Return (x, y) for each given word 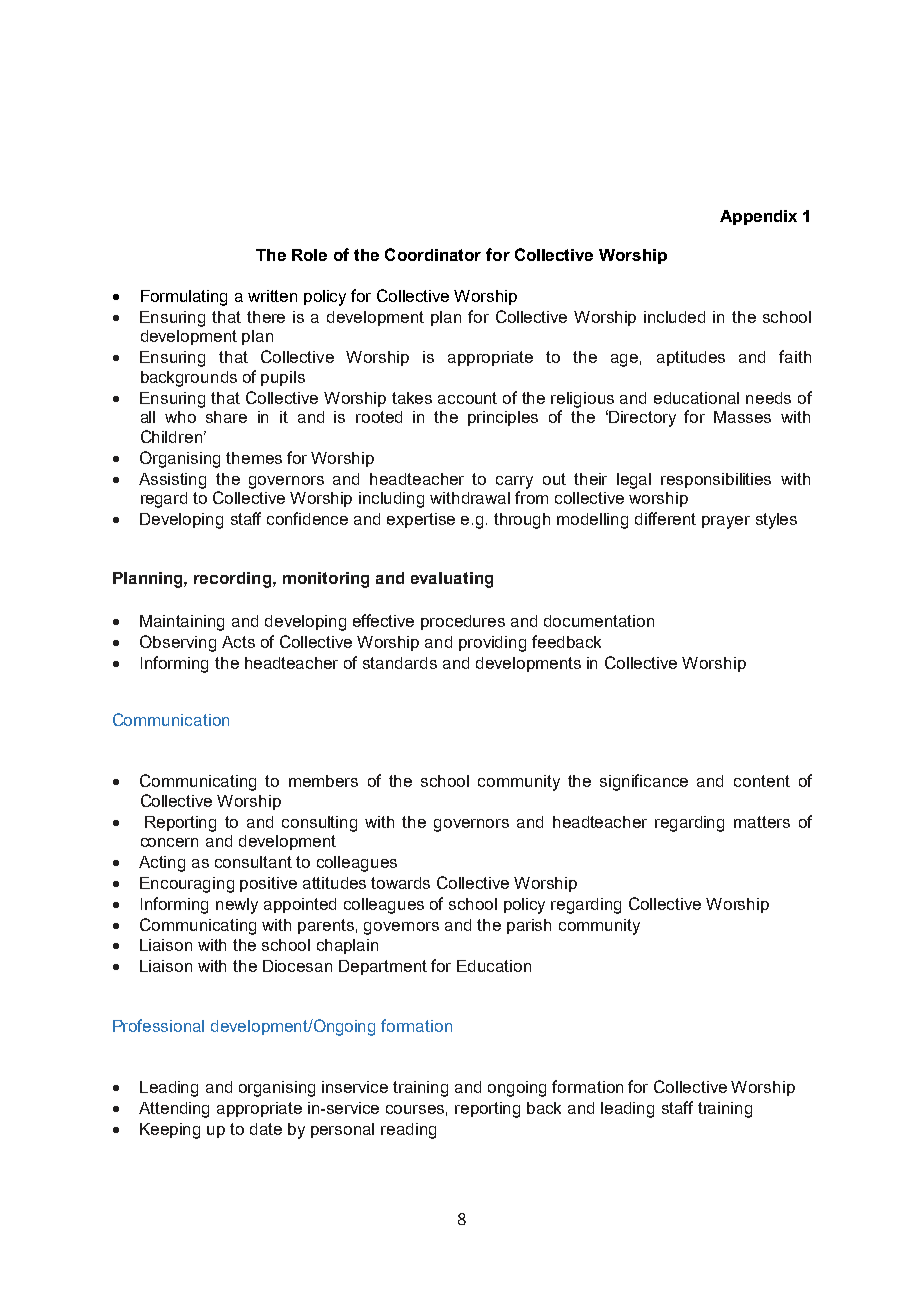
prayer (726, 522)
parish (529, 926)
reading (408, 1131)
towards (400, 883)
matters (762, 822)
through (522, 521)
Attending (174, 1110)
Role (309, 255)
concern (169, 842)
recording (234, 580)
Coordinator (433, 254)
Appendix (758, 217)
